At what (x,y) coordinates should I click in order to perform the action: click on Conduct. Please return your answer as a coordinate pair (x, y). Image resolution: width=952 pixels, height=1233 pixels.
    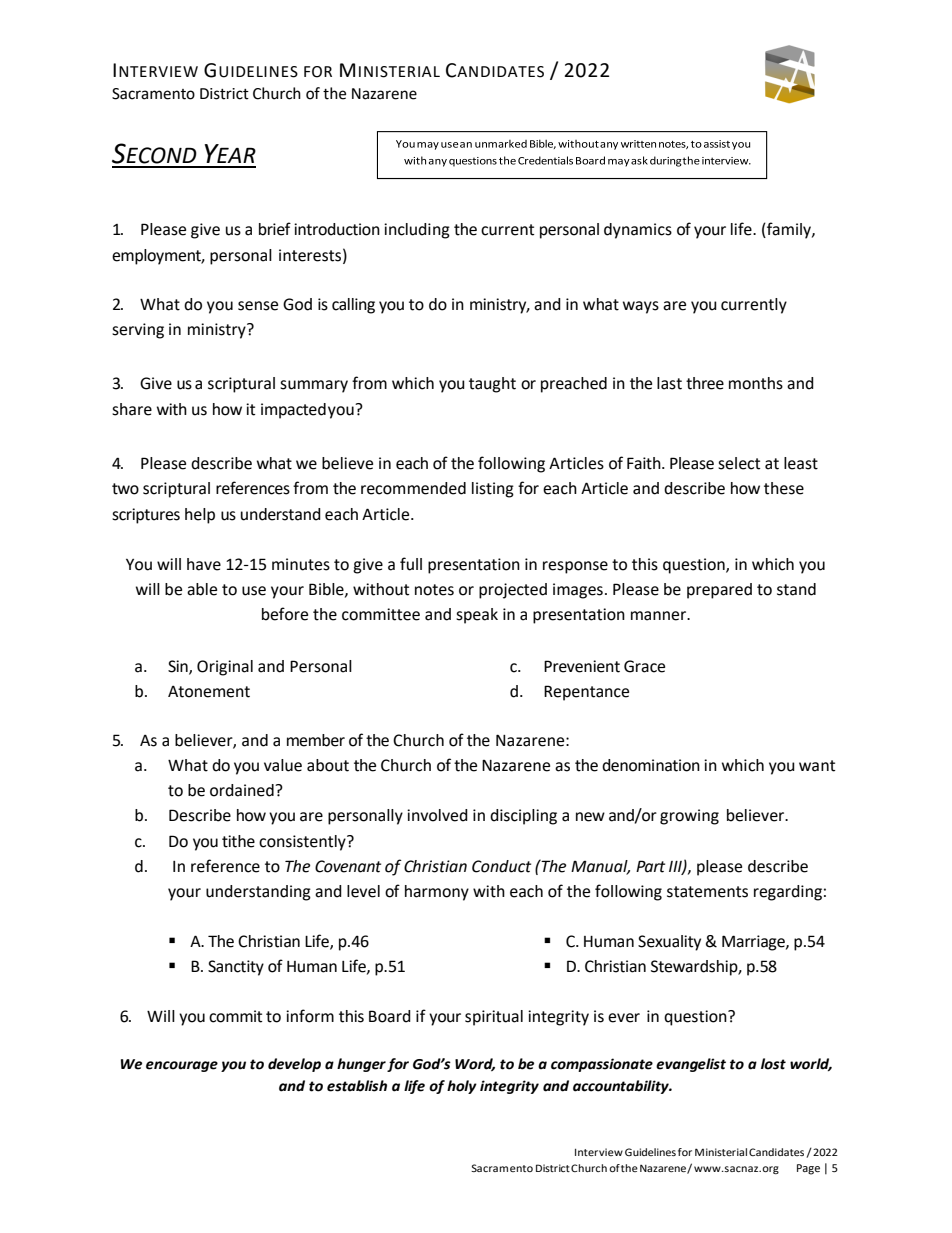
    Looking at the image, I should click on (501, 866).
